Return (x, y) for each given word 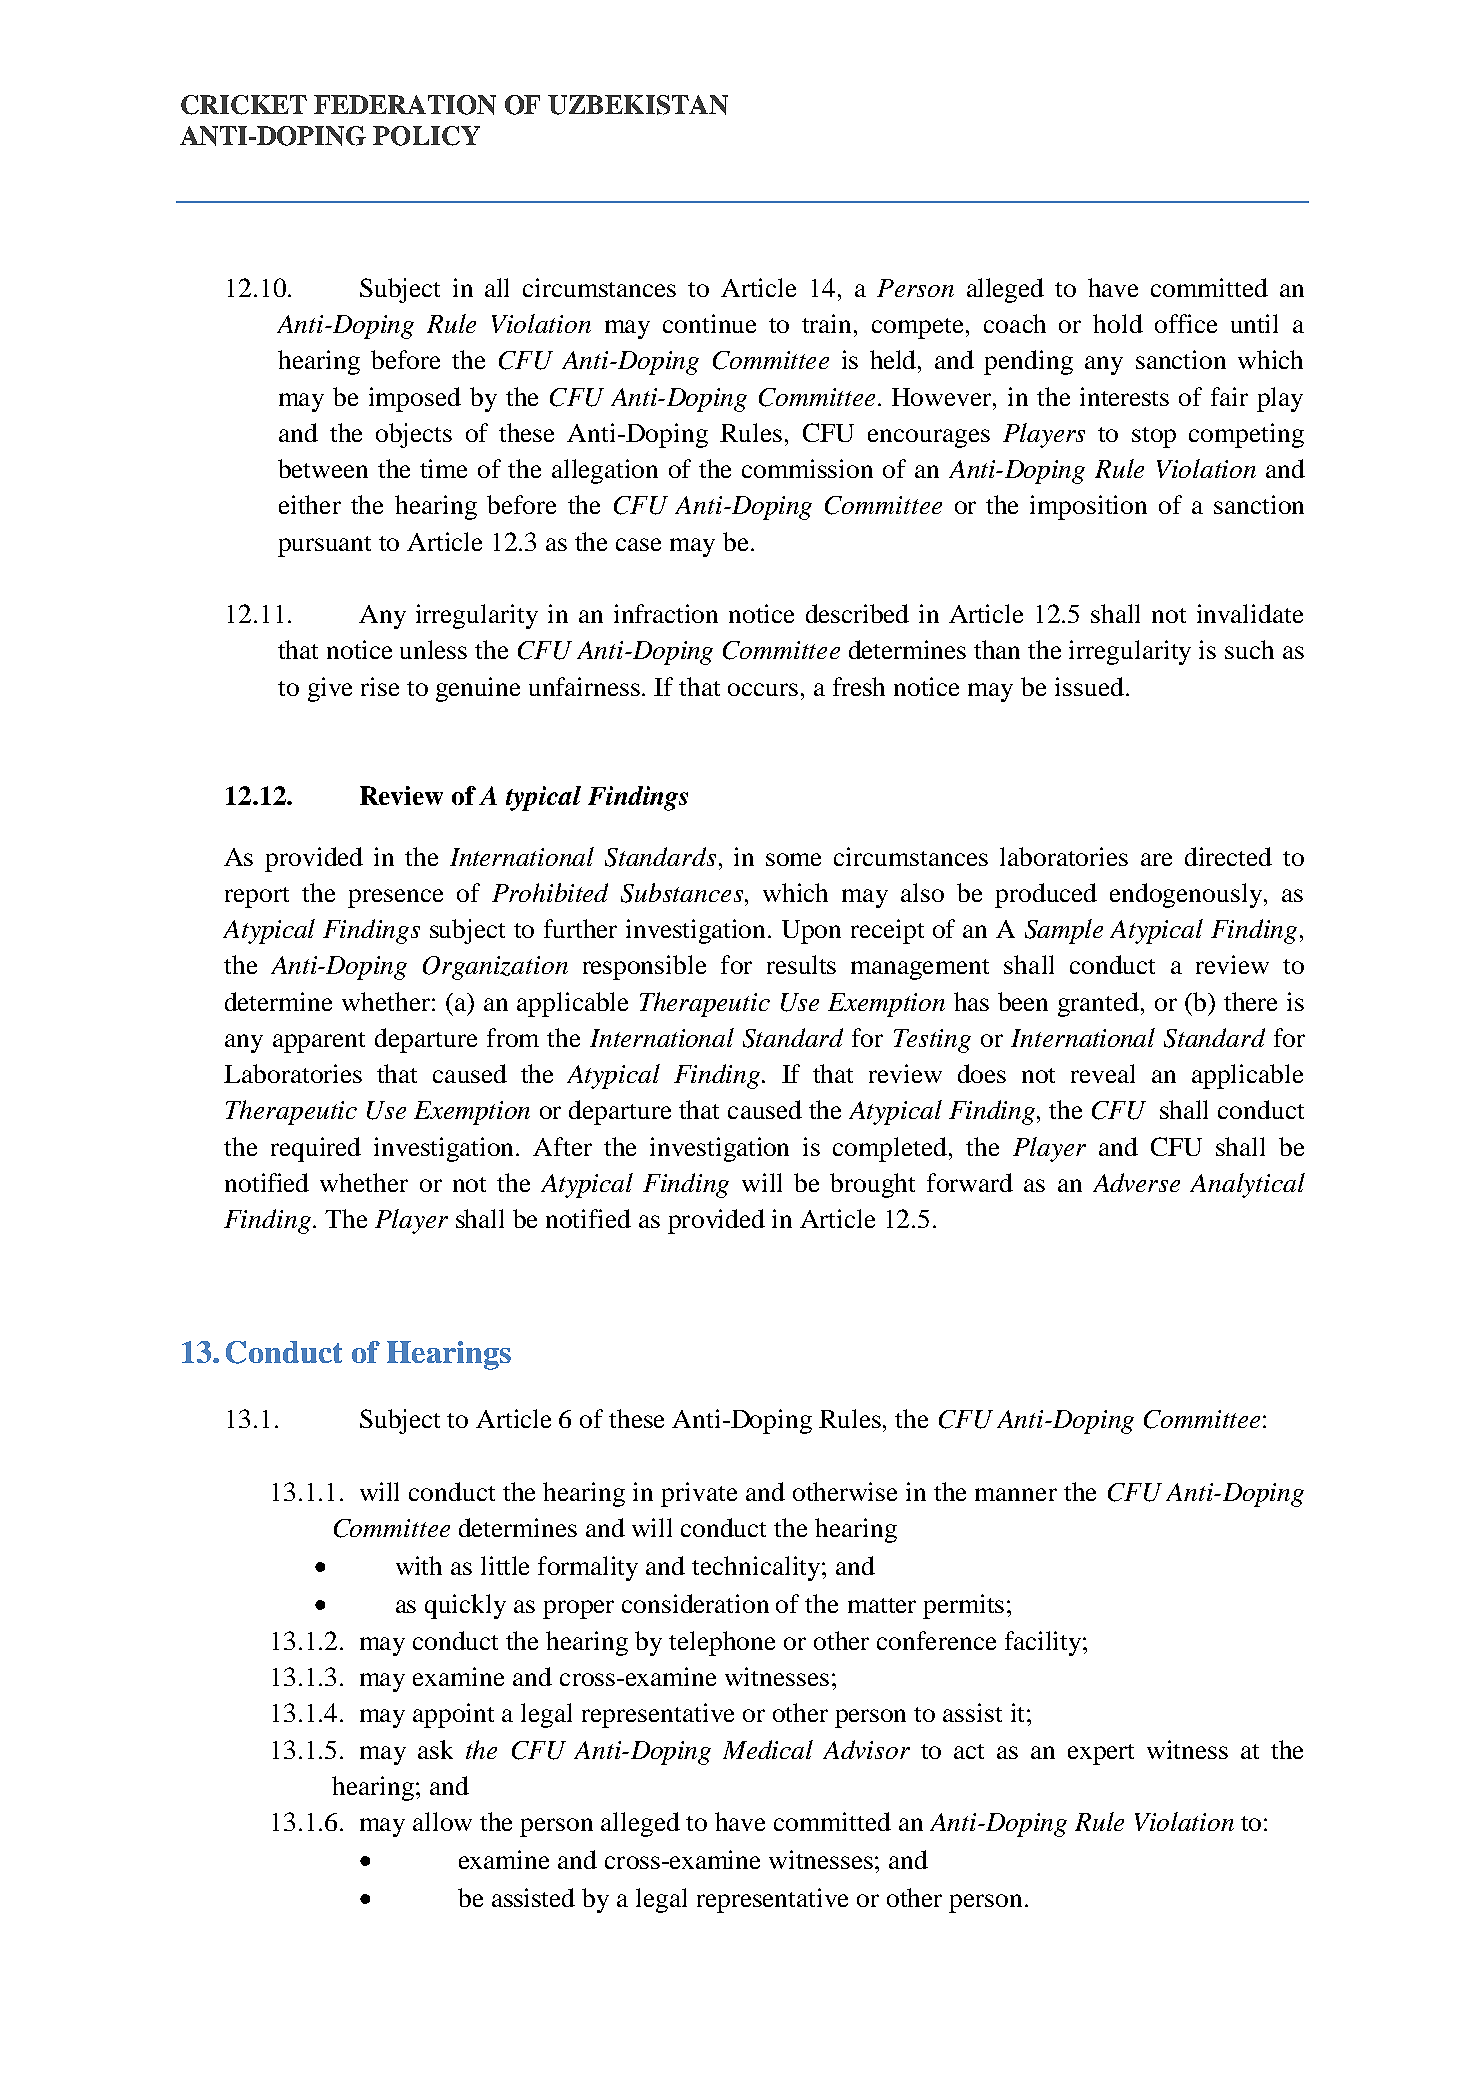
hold (1118, 323)
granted (1098, 1004)
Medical (768, 1749)
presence (395, 898)
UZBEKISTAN (638, 105)
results (801, 964)
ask (435, 1749)
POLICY (426, 136)
